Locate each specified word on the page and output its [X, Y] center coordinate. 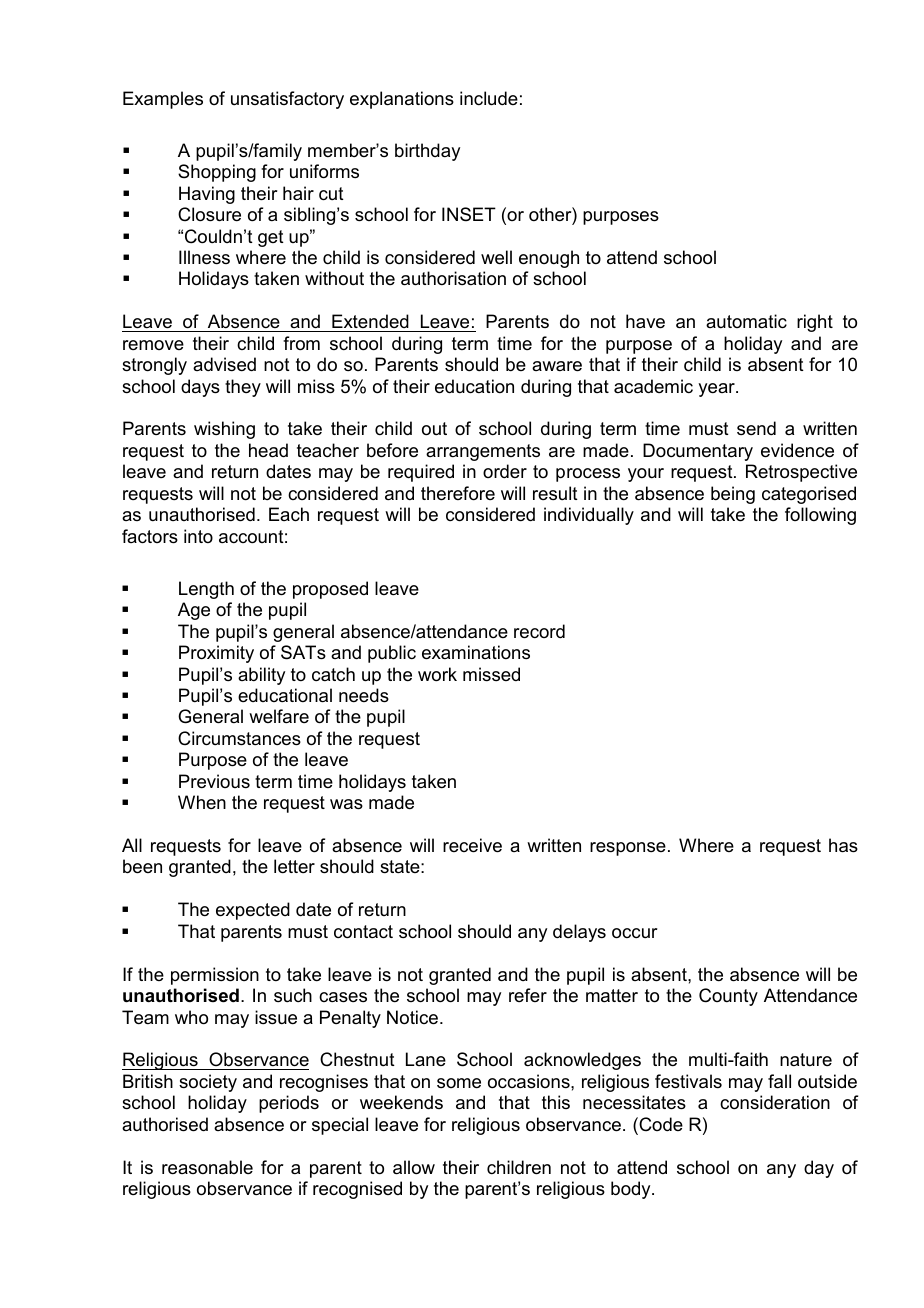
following [820, 516]
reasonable [207, 1167]
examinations [476, 652]
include [489, 98]
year [717, 390]
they [243, 388]
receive [472, 845]
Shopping [217, 173]
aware [557, 366]
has [843, 845]
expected [253, 911]
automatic [746, 321]
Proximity [216, 654]
